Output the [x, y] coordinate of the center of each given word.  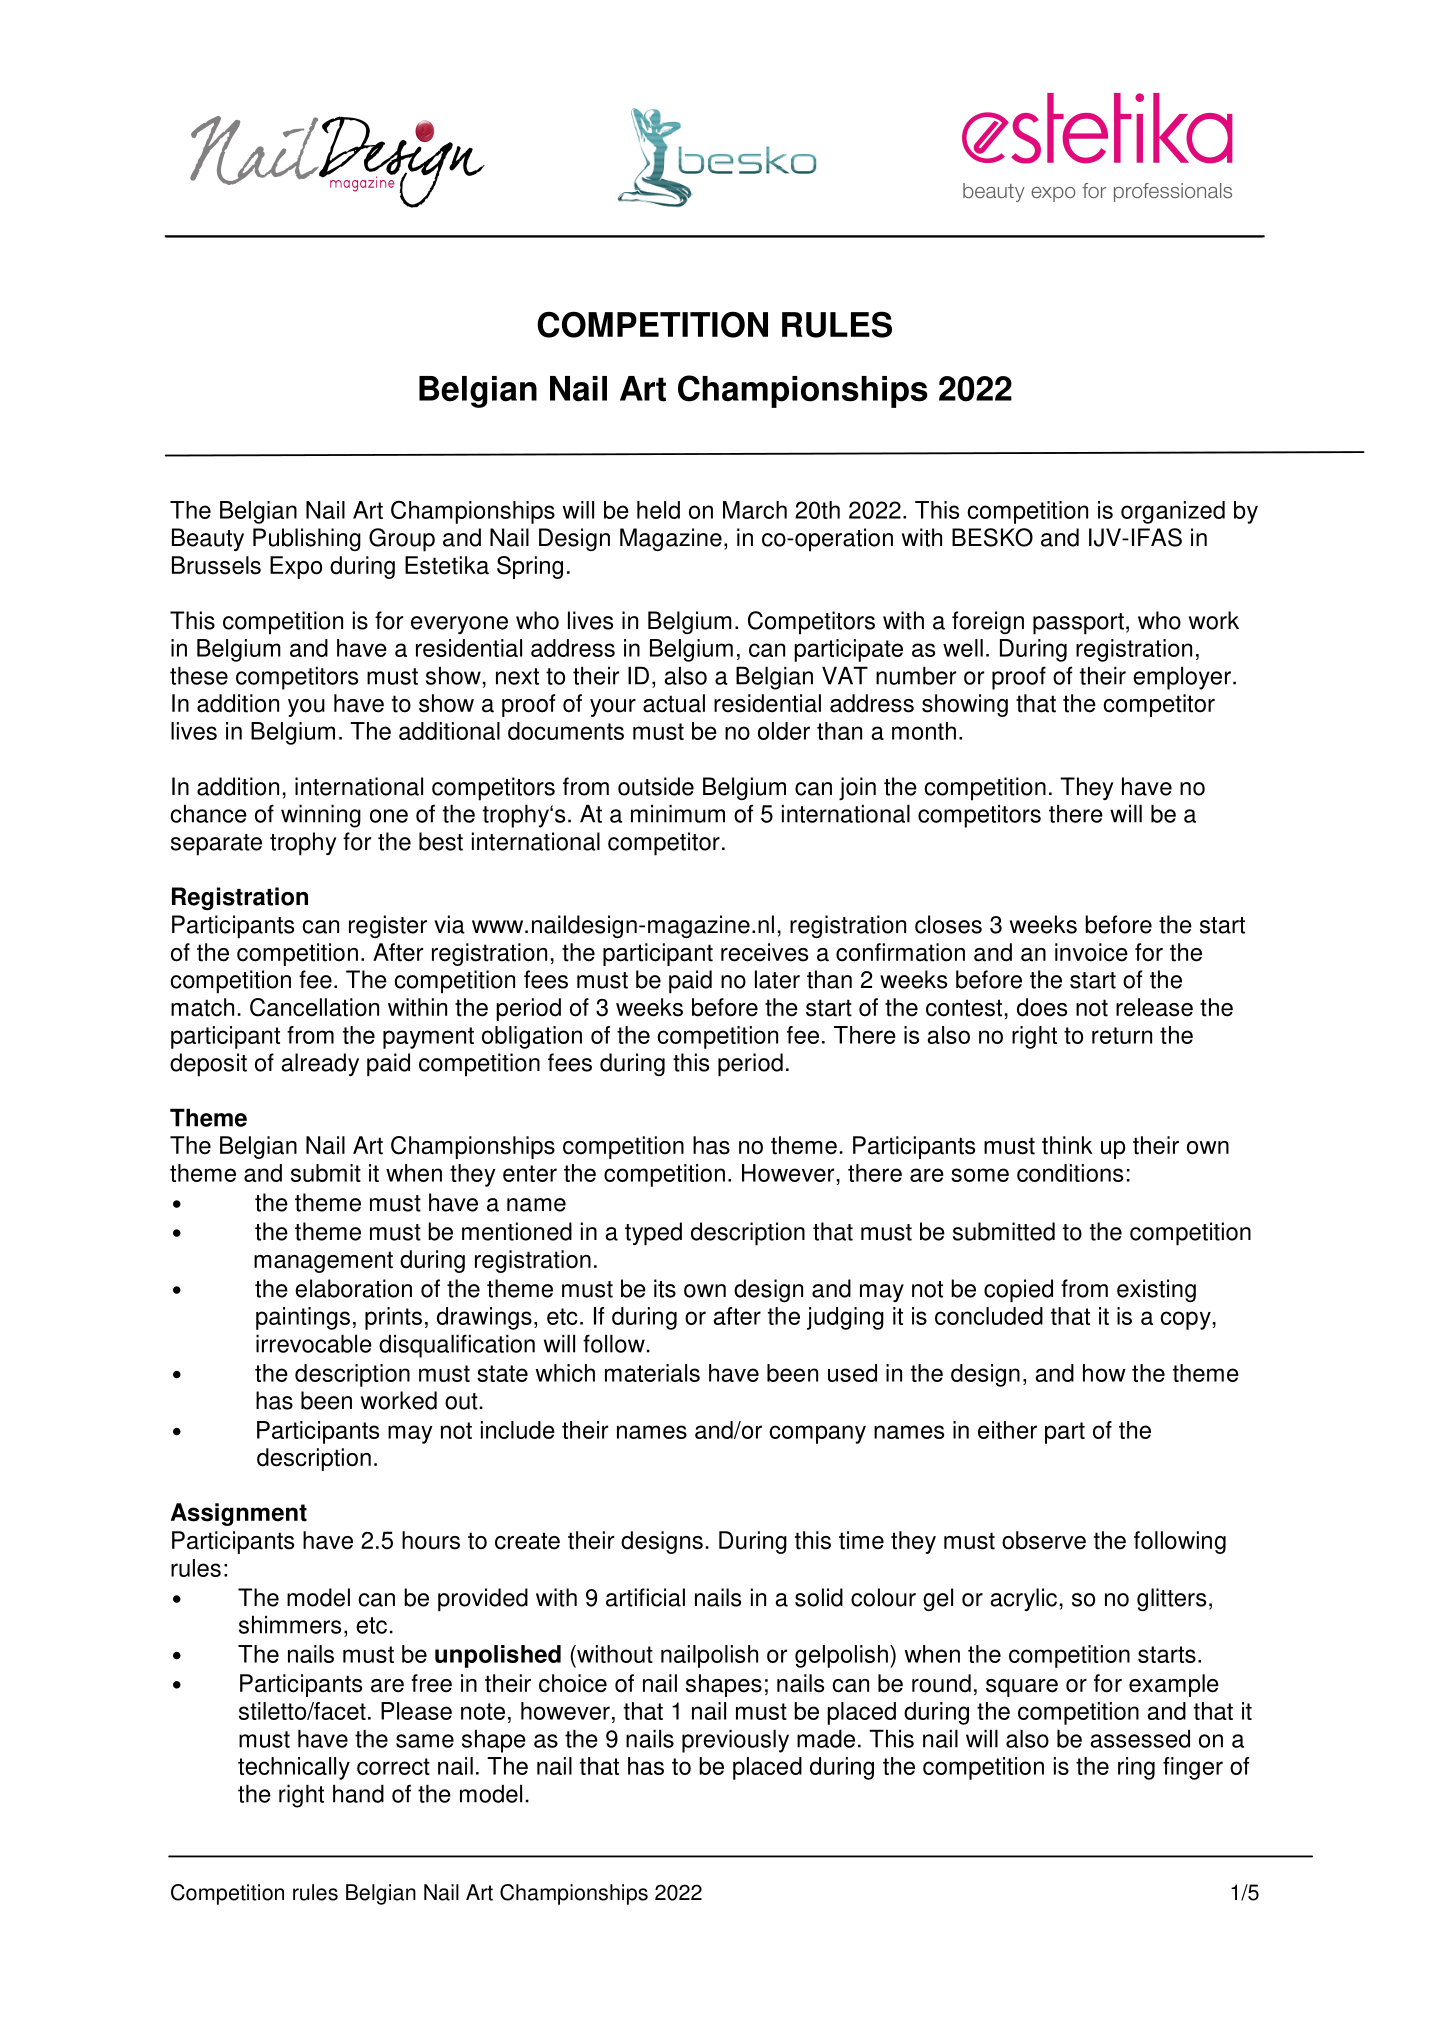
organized [1173, 512]
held [658, 510]
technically [294, 1768]
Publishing [307, 539]
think [1067, 1145]
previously [735, 1741]
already [320, 1064]
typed [653, 1234]
